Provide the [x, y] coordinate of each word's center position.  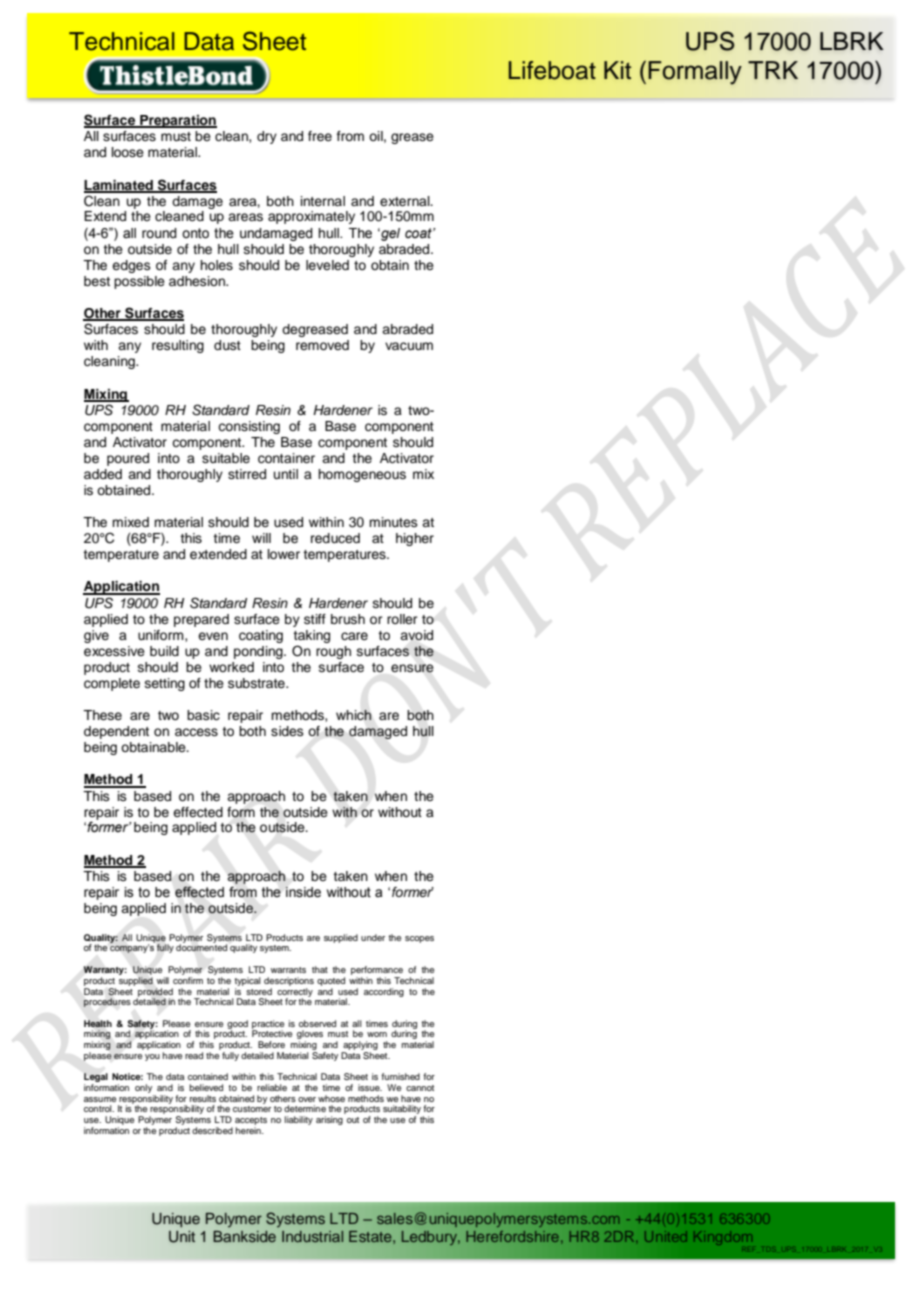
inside [303, 892]
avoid [416, 635]
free [320, 136]
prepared [201, 620]
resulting [178, 346]
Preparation [177, 121]
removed [322, 345]
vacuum [409, 346]
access [196, 732]
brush [348, 619]
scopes [419, 939]
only [143, 1088]
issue [370, 1087]
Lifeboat [552, 70]
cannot [420, 1088]
